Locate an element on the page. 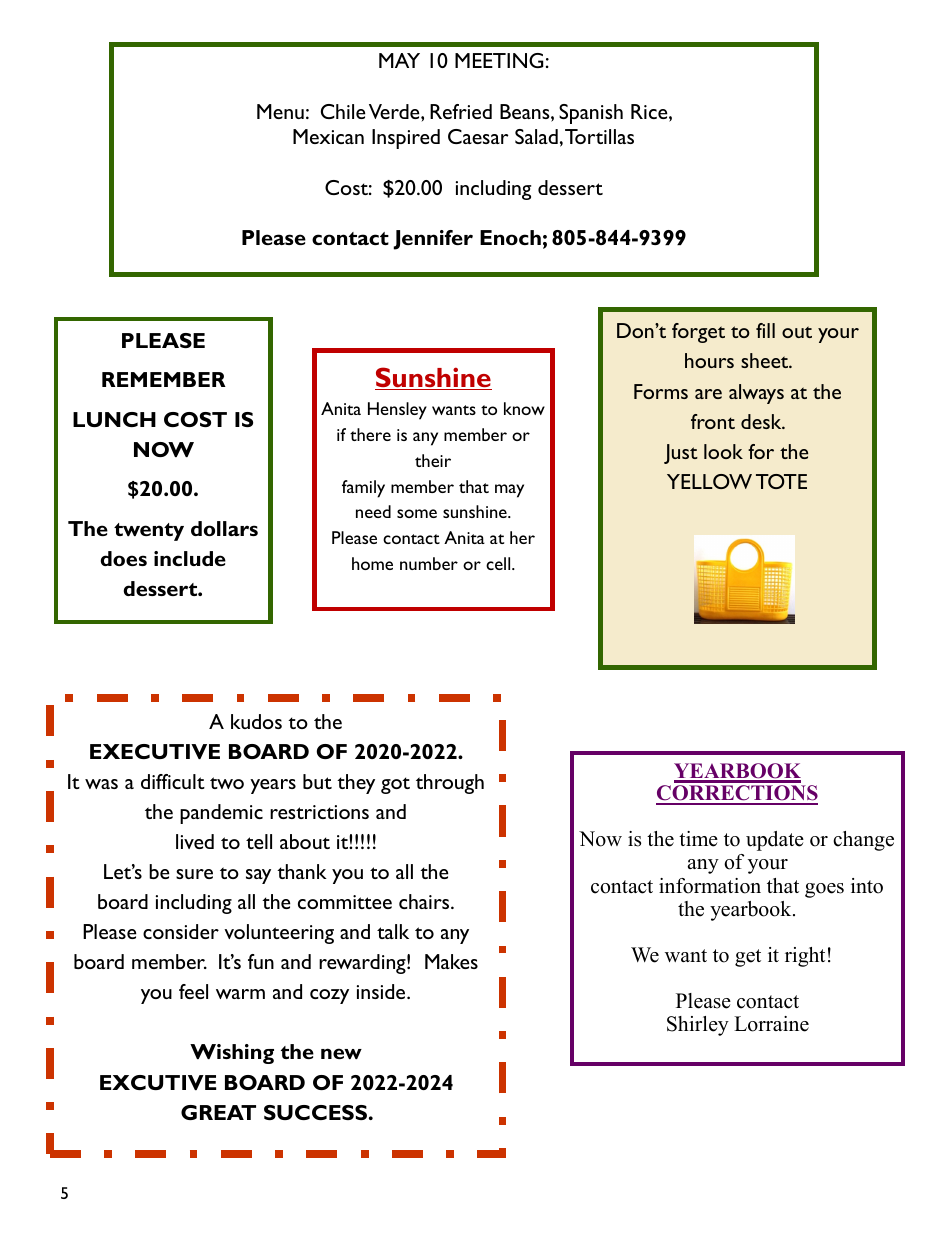 This document has width=952, height=1233. goes is located at coordinates (824, 890).
